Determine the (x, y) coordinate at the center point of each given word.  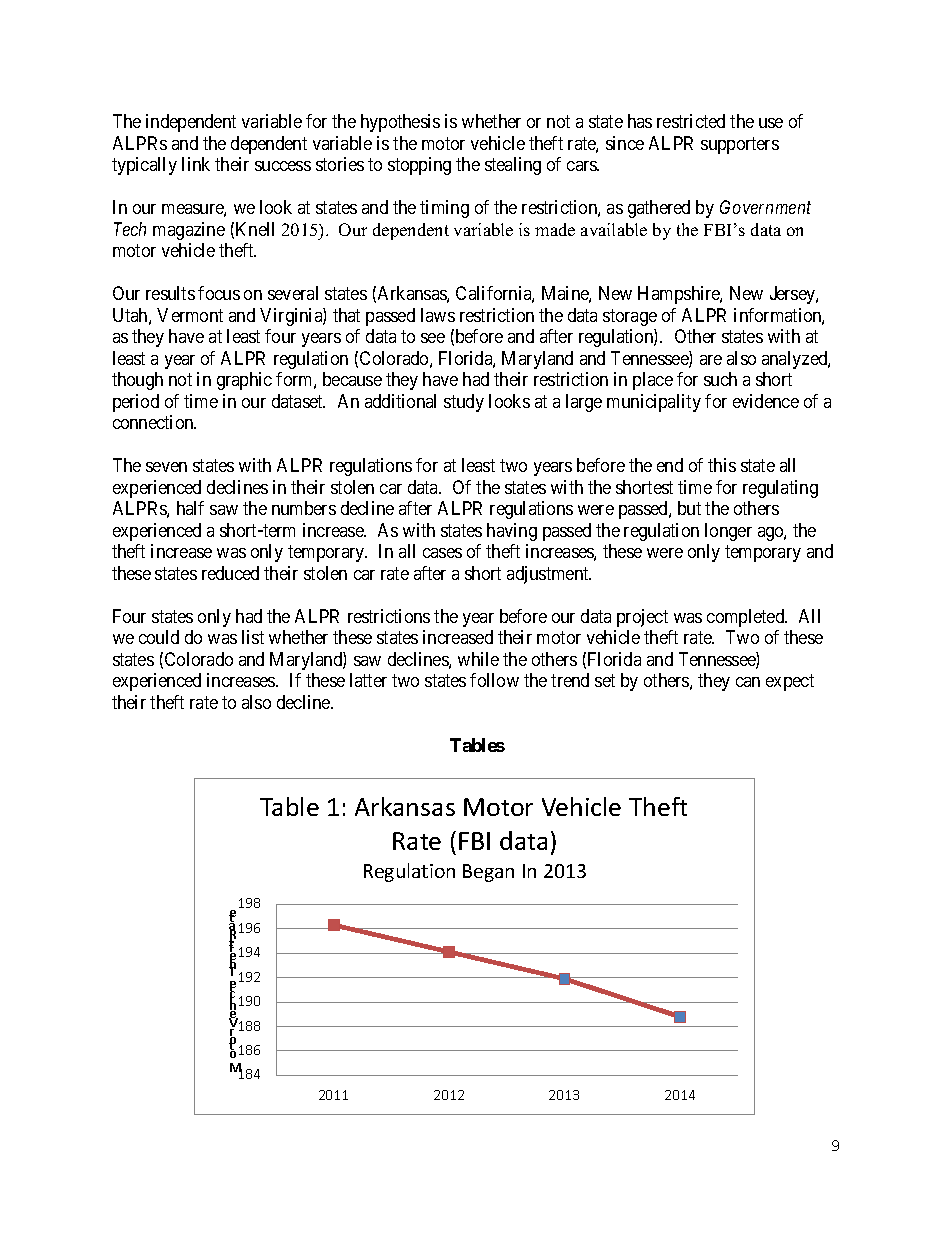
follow (494, 680)
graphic (244, 381)
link (196, 164)
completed (747, 618)
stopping (419, 166)
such (720, 379)
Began (488, 873)
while (478, 659)
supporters (740, 145)
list (253, 637)
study (464, 403)
